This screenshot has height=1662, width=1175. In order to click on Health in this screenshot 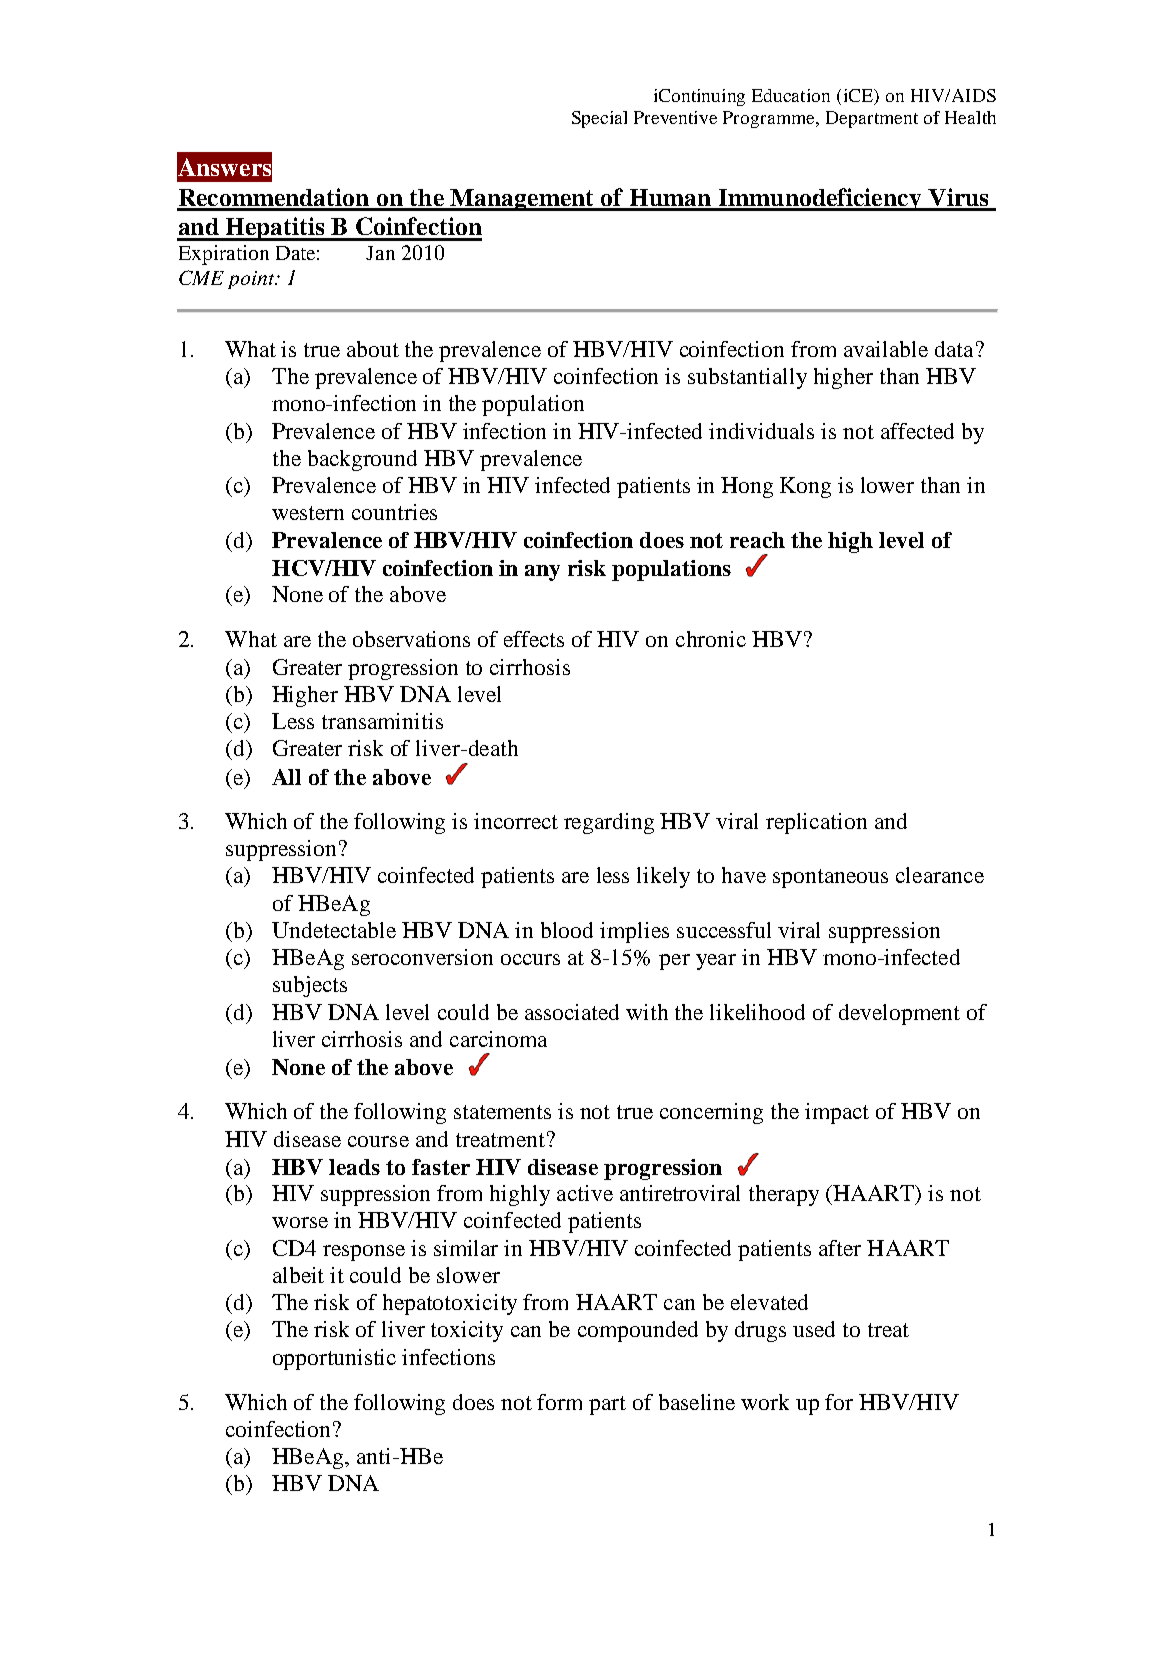, I will do `click(970, 117)`.
